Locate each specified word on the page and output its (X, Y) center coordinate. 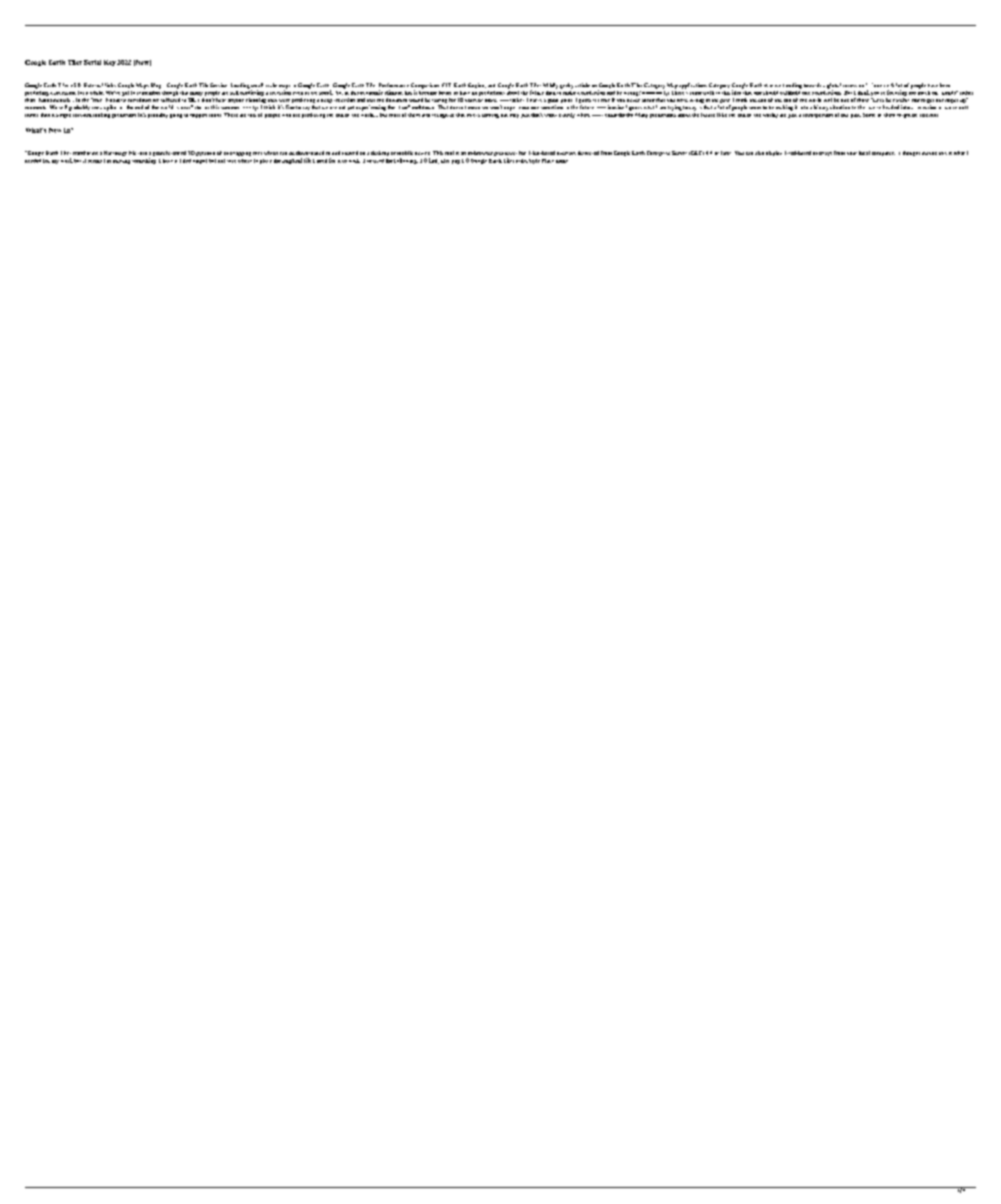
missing (121, 162)
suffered (170, 98)
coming (490, 116)
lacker (516, 100)
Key (110, 63)
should (770, 93)
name (562, 161)
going (176, 116)
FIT (446, 85)
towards (812, 85)
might (904, 116)
